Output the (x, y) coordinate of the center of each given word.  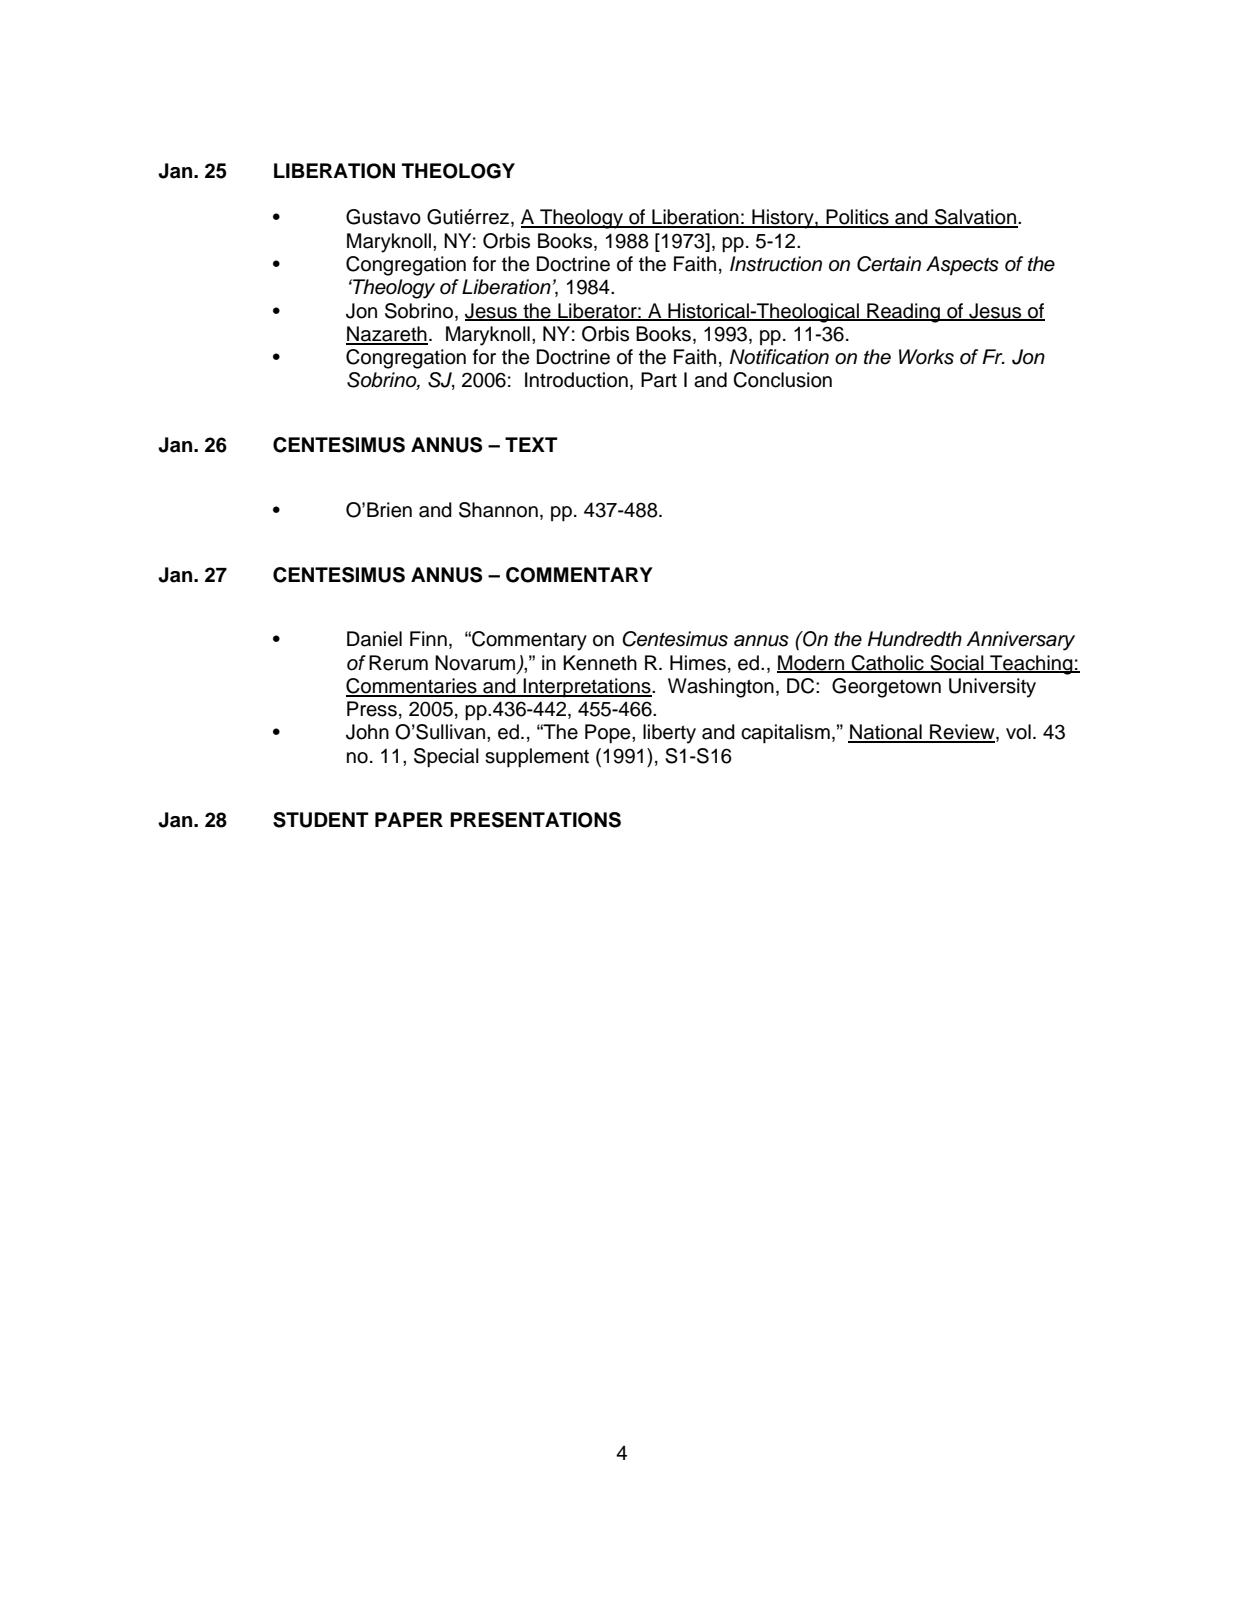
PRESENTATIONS (535, 820)
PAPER (409, 819)
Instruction (776, 264)
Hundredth (915, 639)
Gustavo (383, 217)
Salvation (975, 218)
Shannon (498, 510)
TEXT (531, 444)
